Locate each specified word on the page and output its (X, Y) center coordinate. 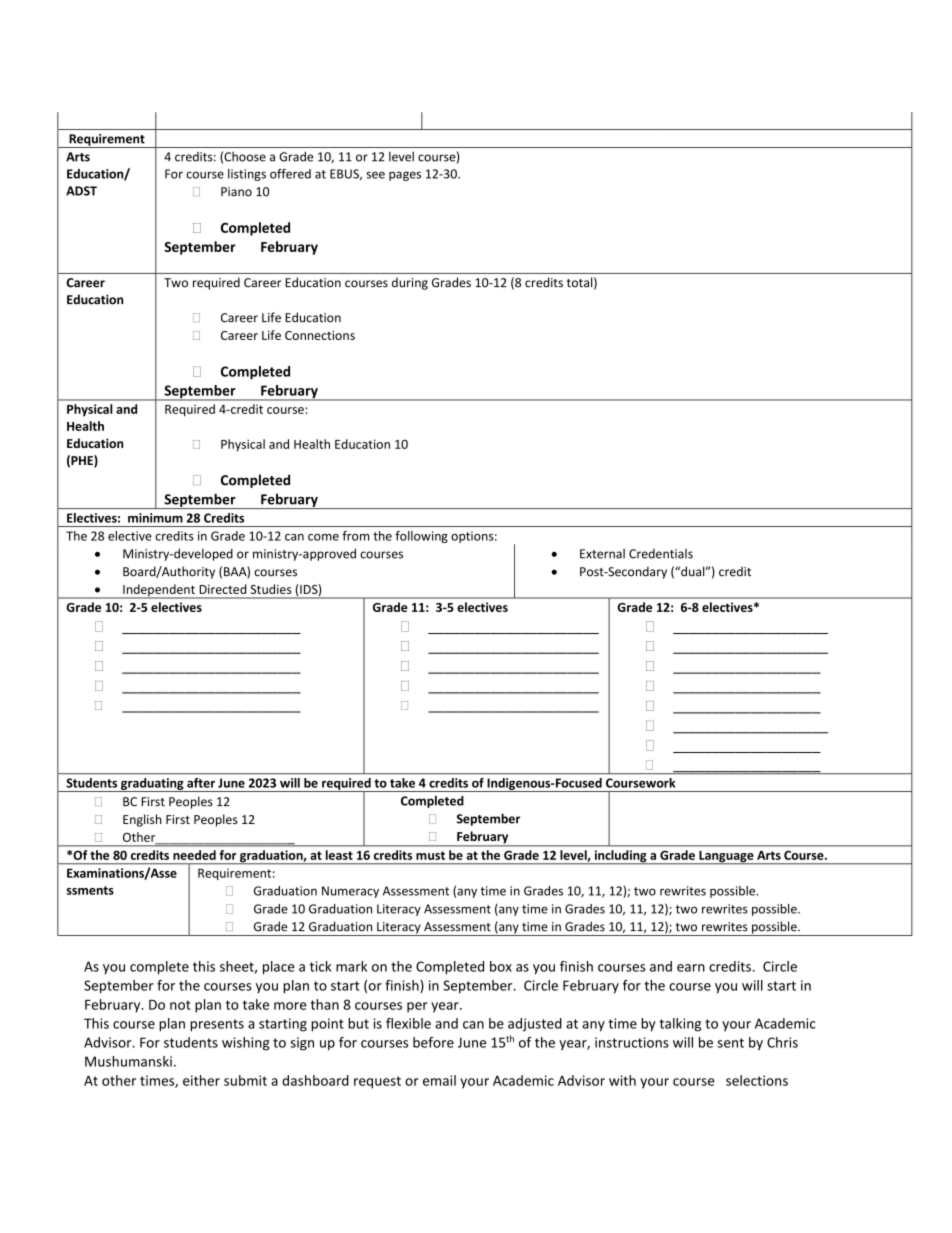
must (430, 855)
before (433, 1042)
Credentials (661, 554)
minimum (155, 518)
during (410, 283)
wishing (246, 1044)
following (421, 537)
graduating (152, 785)
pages (405, 176)
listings (247, 175)
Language (726, 858)
